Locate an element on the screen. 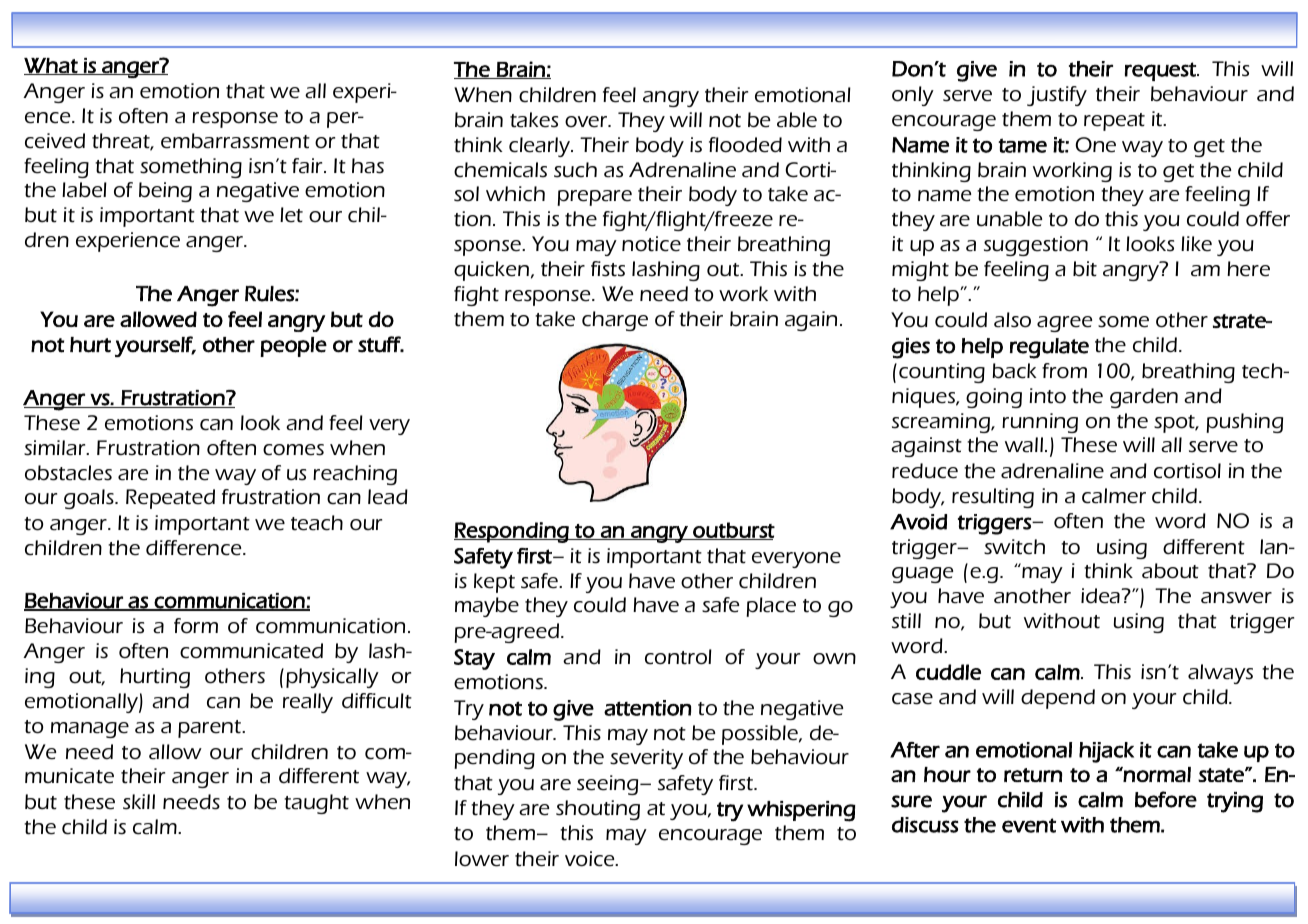  over is located at coordinates (587, 122).
